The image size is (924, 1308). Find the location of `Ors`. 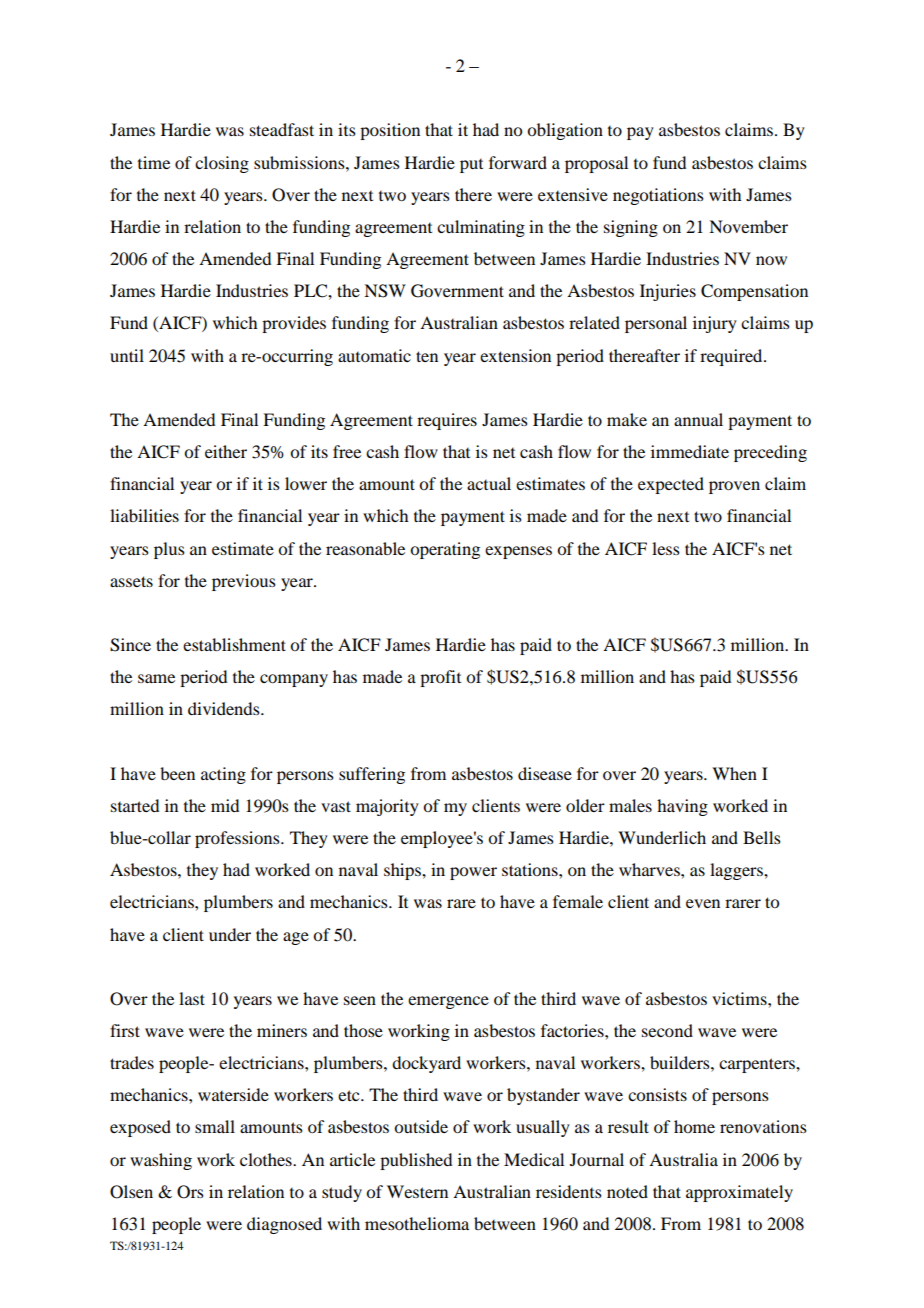

Ors is located at coordinates (190, 1192).
